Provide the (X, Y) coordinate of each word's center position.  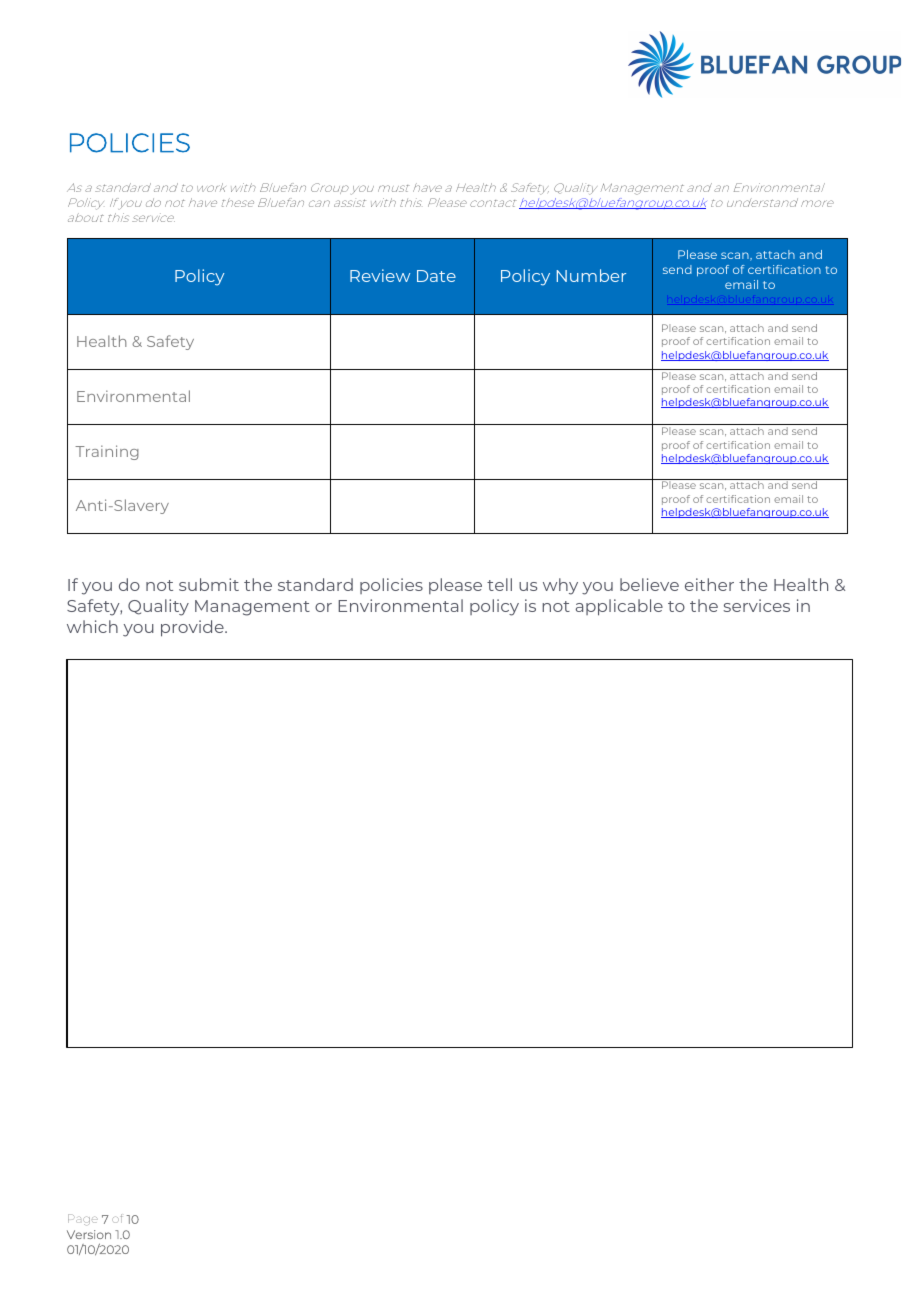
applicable (619, 607)
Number (591, 275)
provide (193, 628)
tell (499, 584)
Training (107, 452)
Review (380, 275)
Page (83, 1219)
